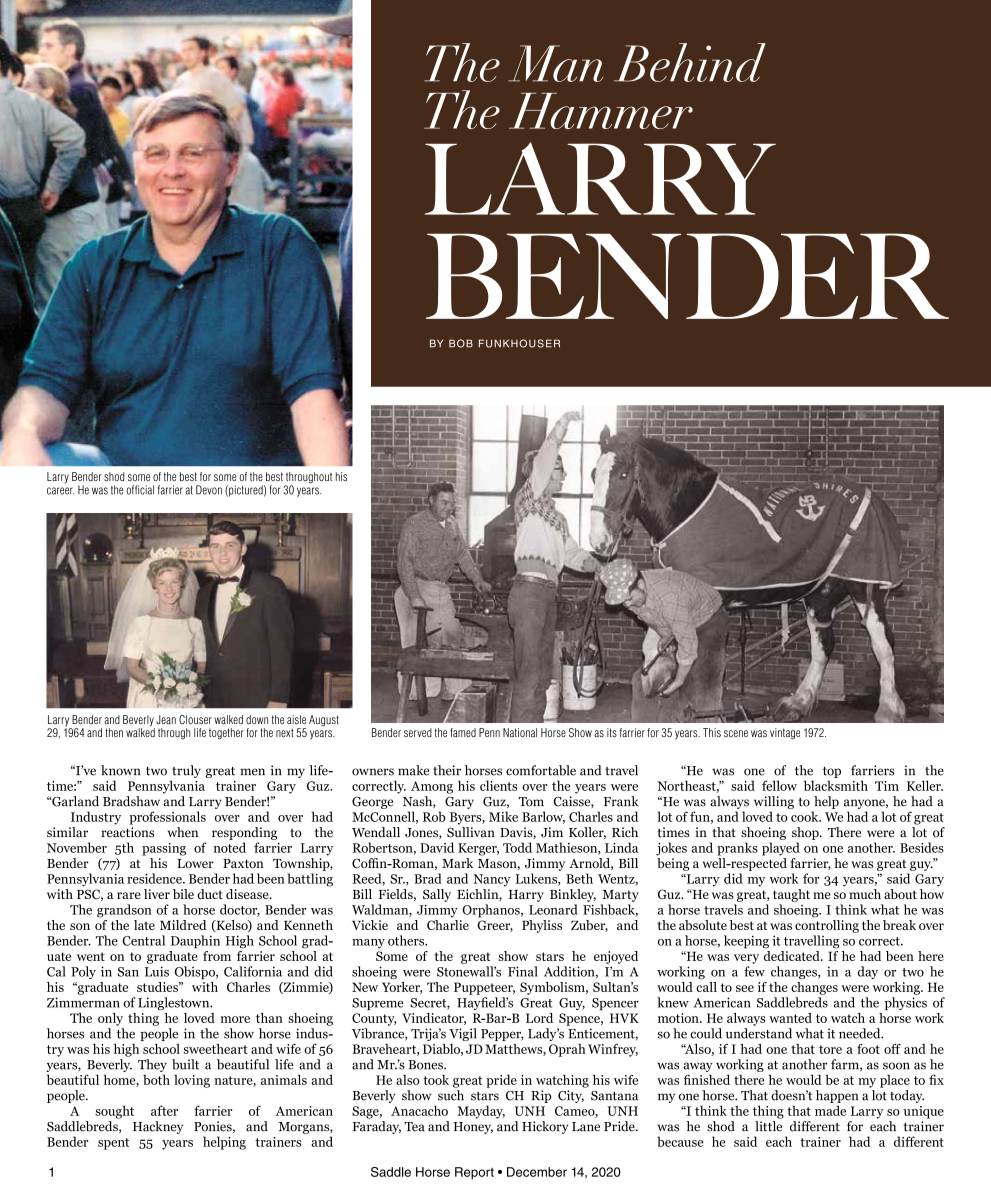 This document has height=1204, width=991. Describe the element at coordinates (155, 878) in the document. I see `residence` at that location.
